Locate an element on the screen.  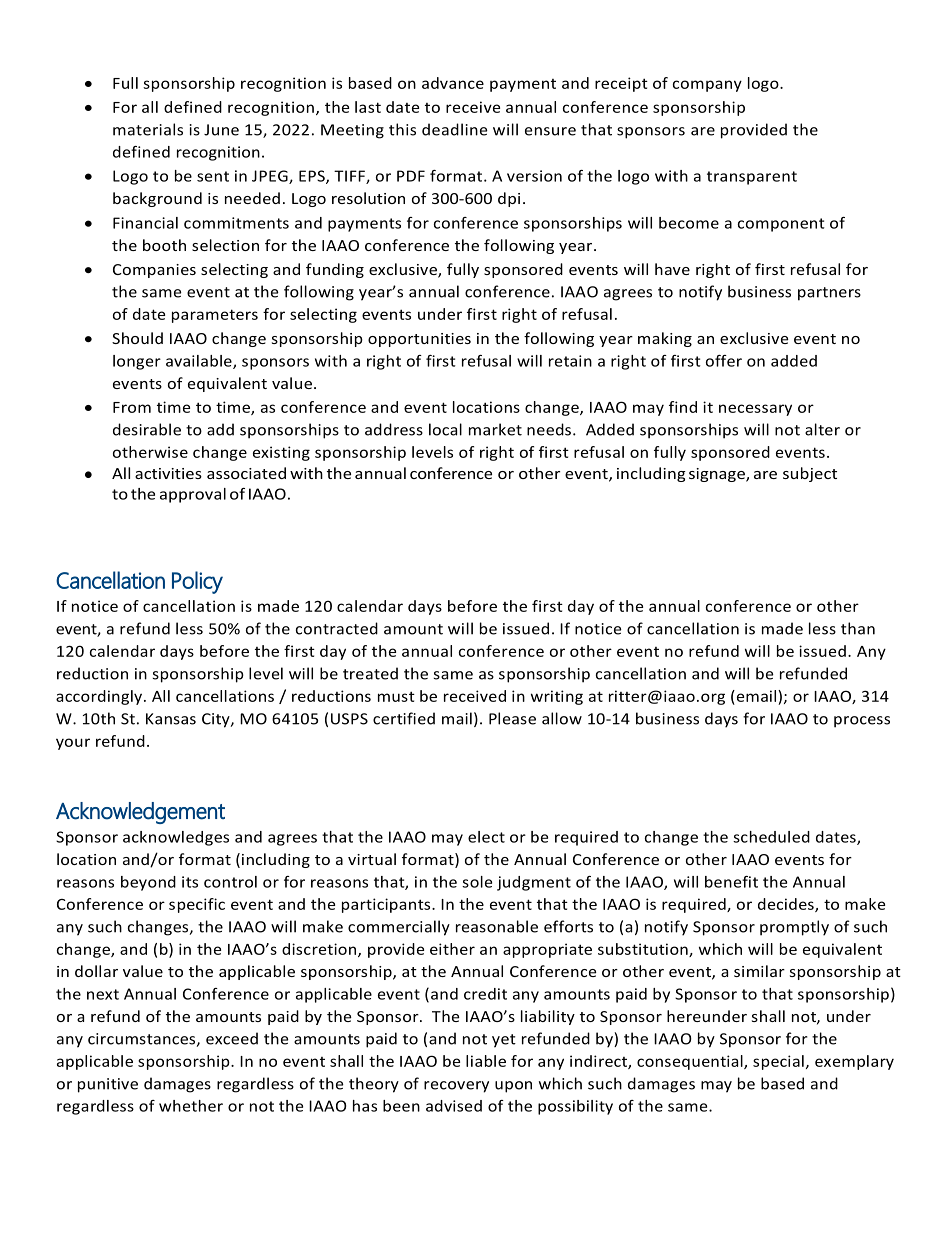
process is located at coordinates (862, 722).
